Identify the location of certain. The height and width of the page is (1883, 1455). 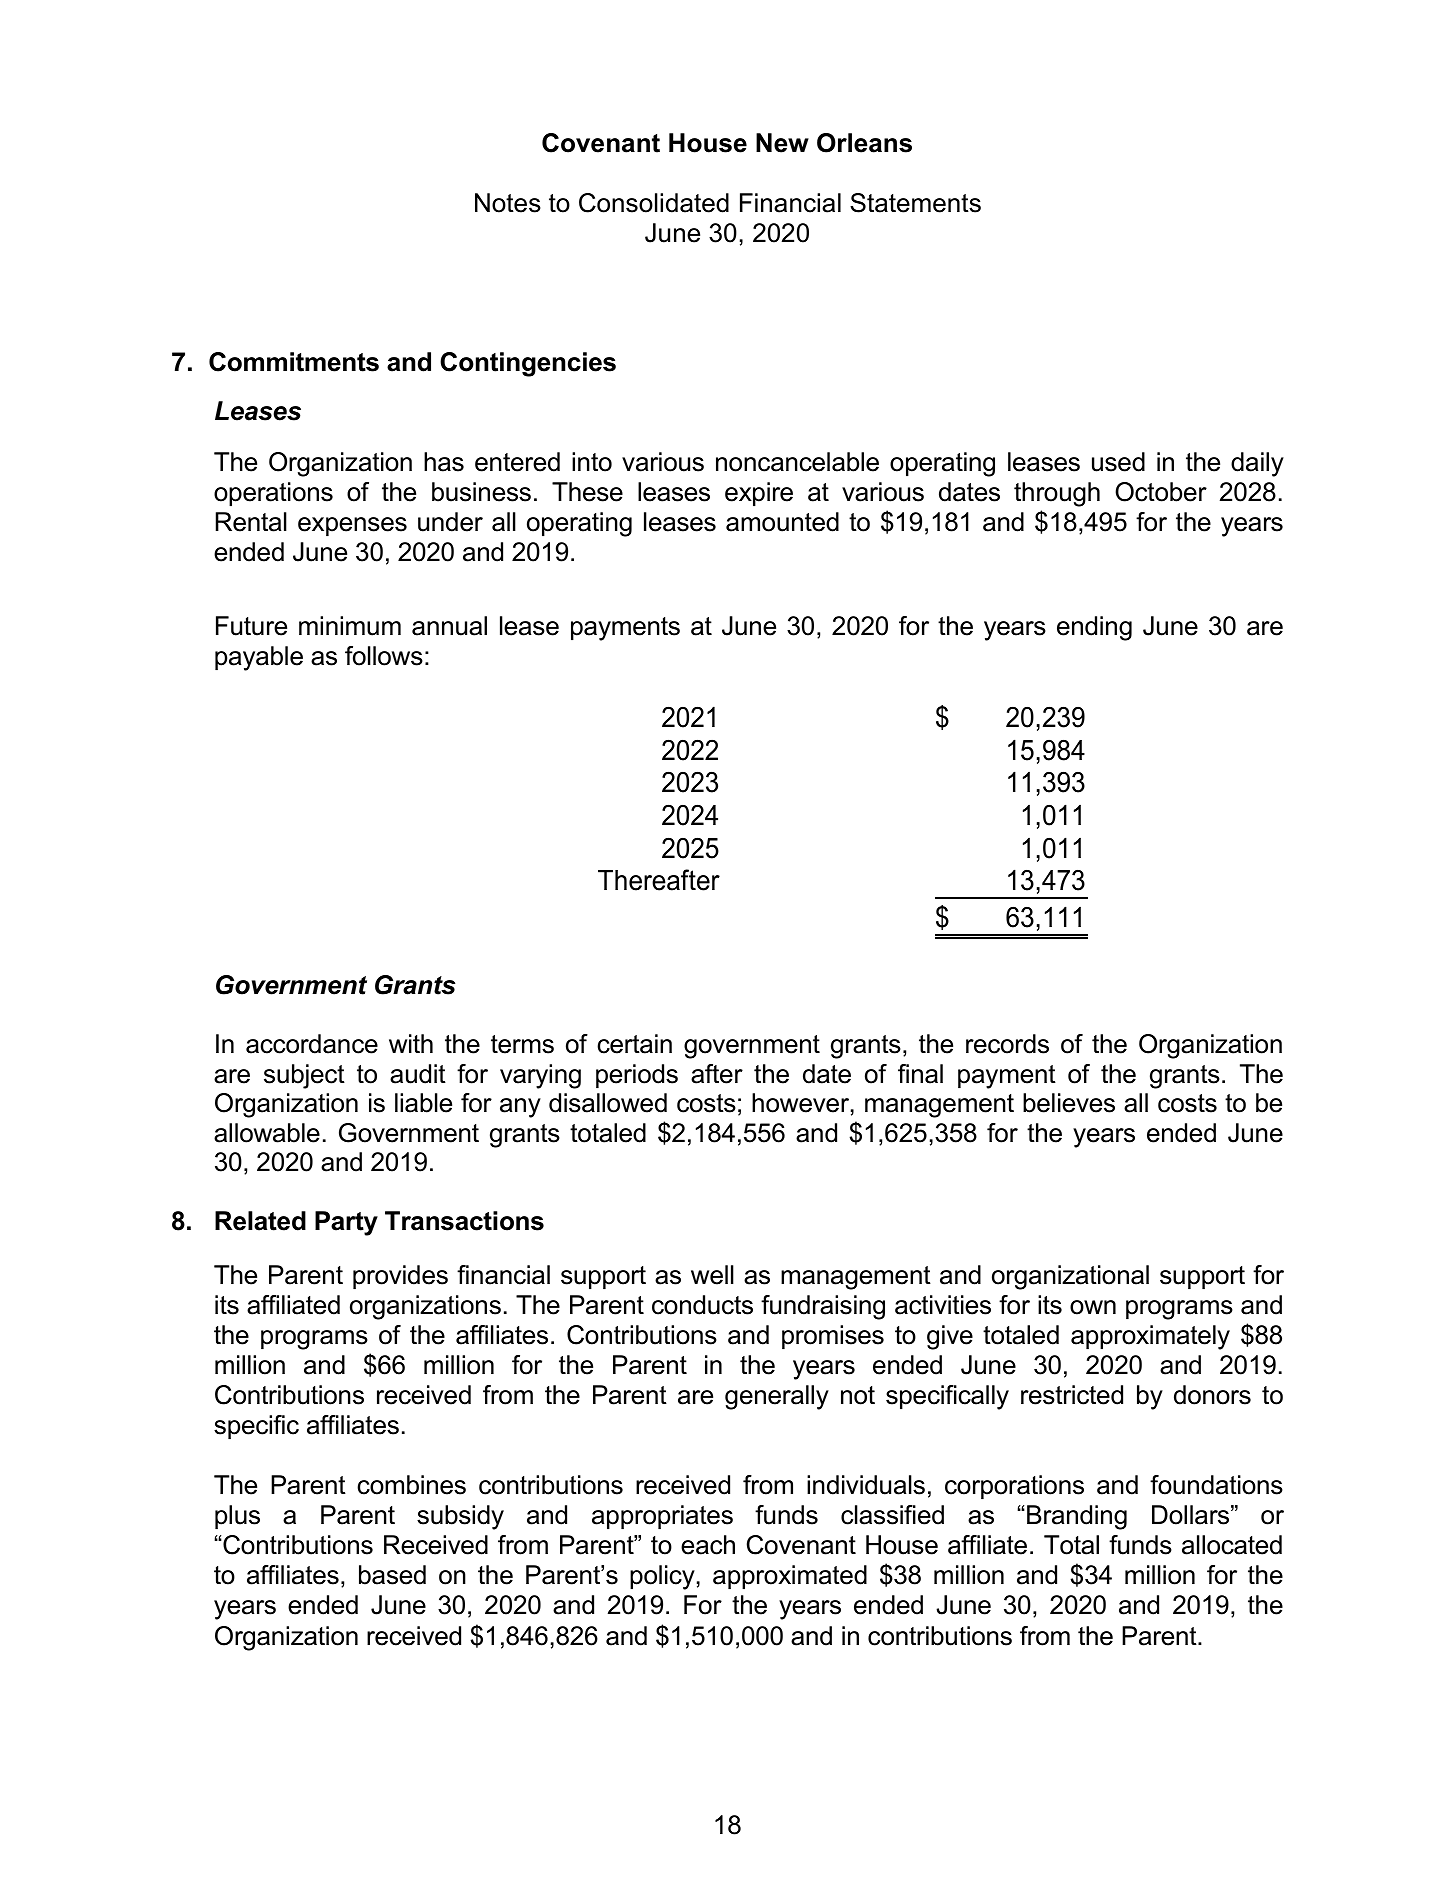
(634, 1044).
